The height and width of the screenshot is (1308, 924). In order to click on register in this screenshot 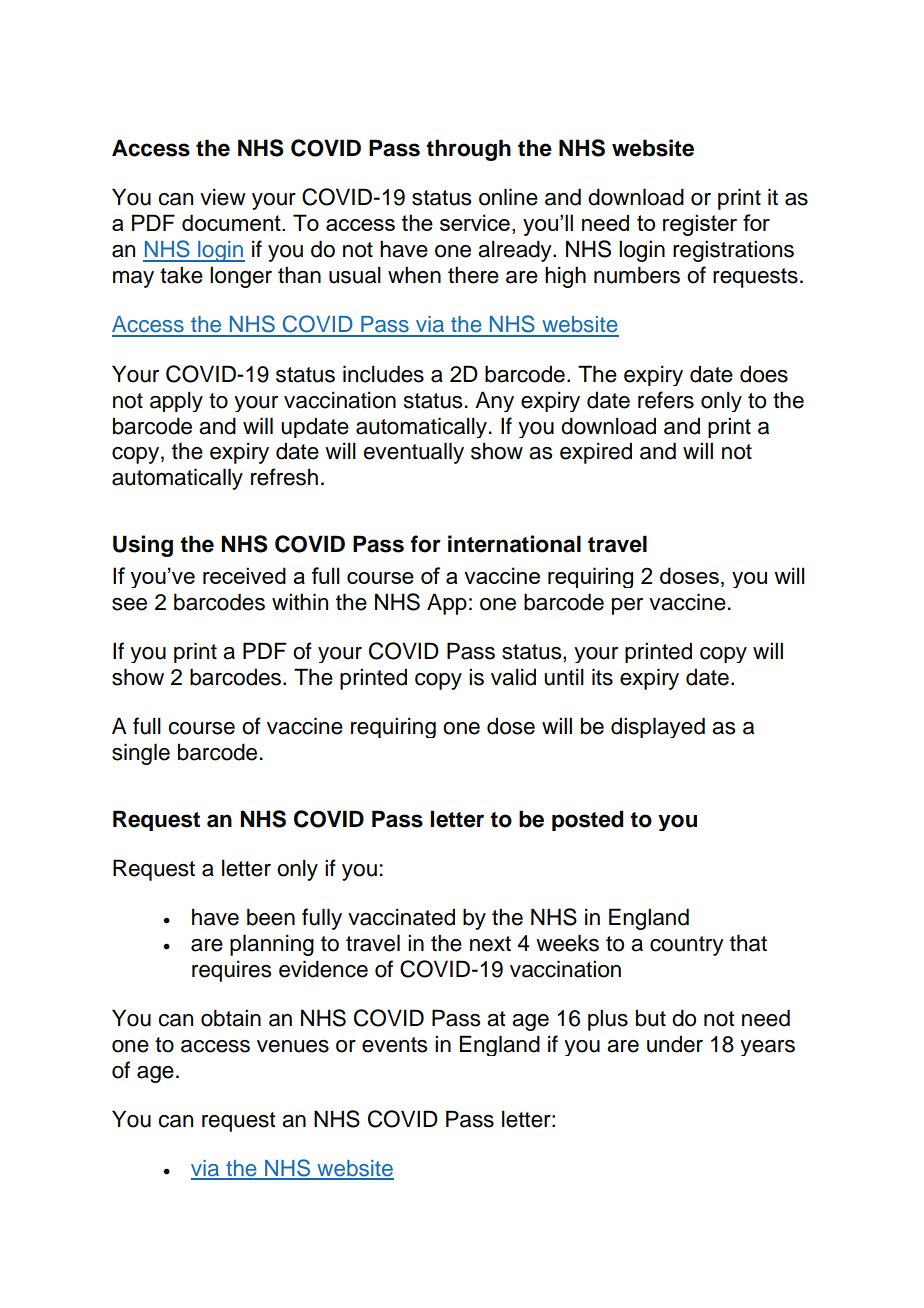, I will do `click(700, 225)`.
